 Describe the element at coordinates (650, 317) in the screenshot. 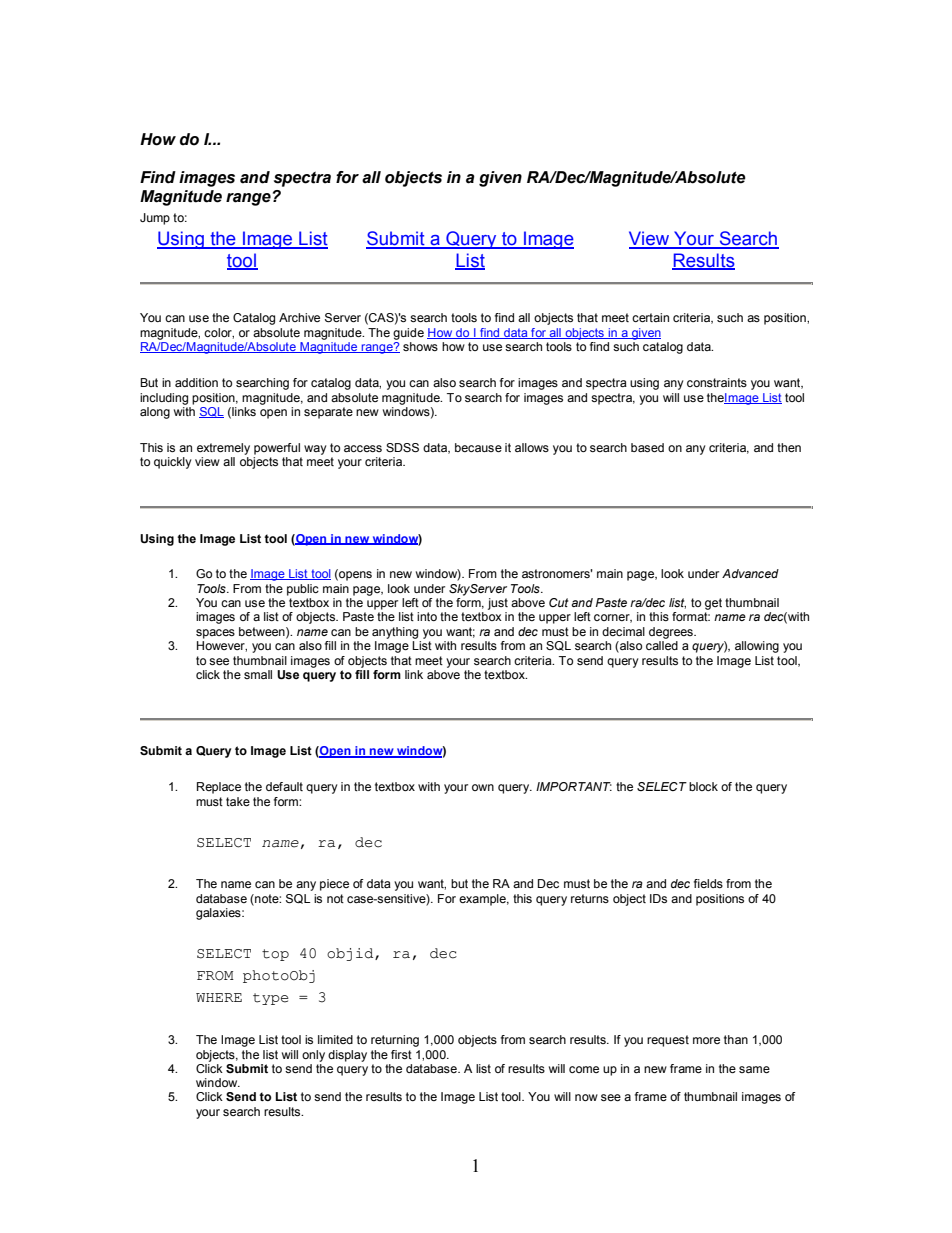

I see `certain` at that location.
